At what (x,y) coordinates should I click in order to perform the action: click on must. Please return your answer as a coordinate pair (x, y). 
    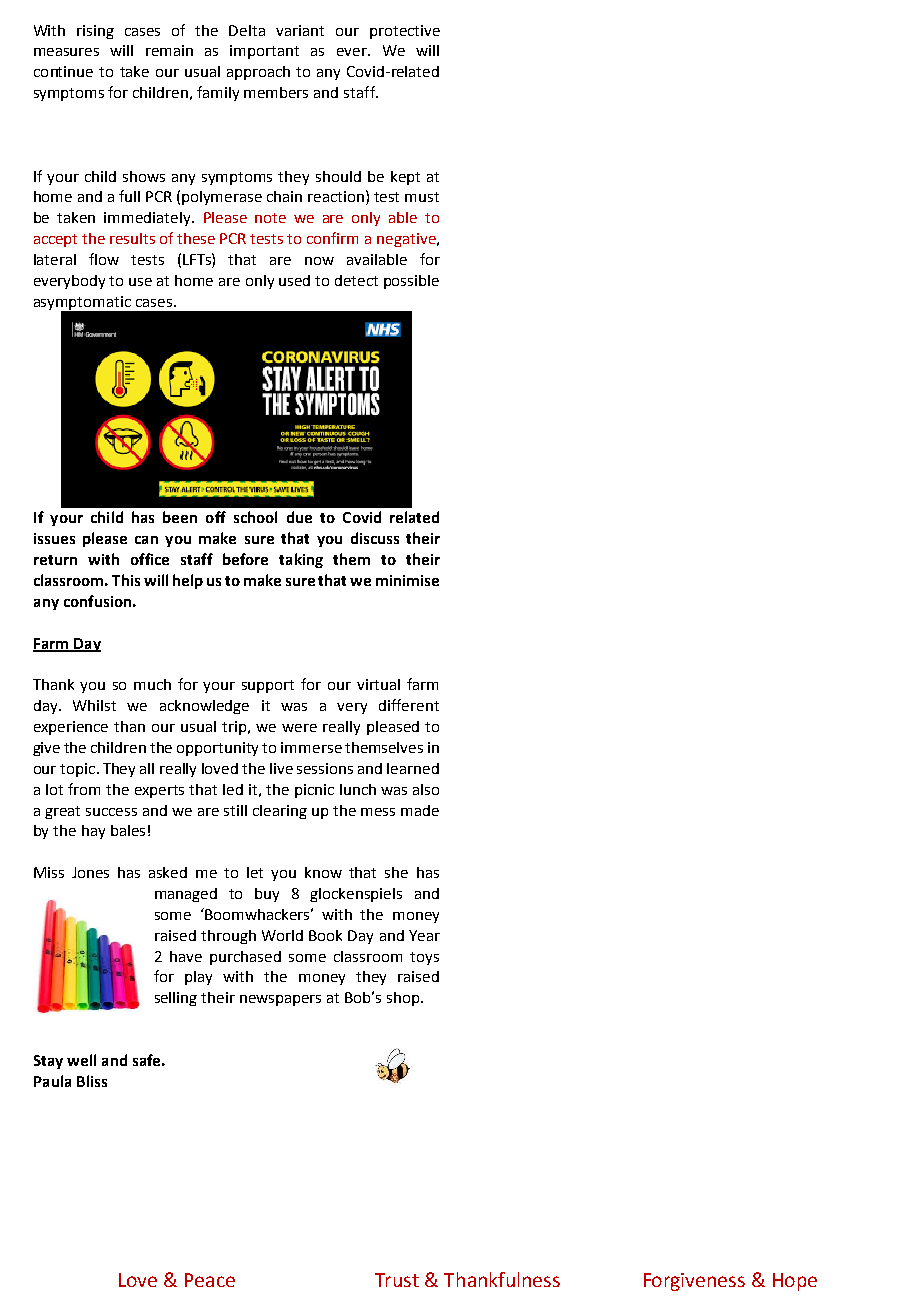
    Looking at the image, I should click on (422, 197).
